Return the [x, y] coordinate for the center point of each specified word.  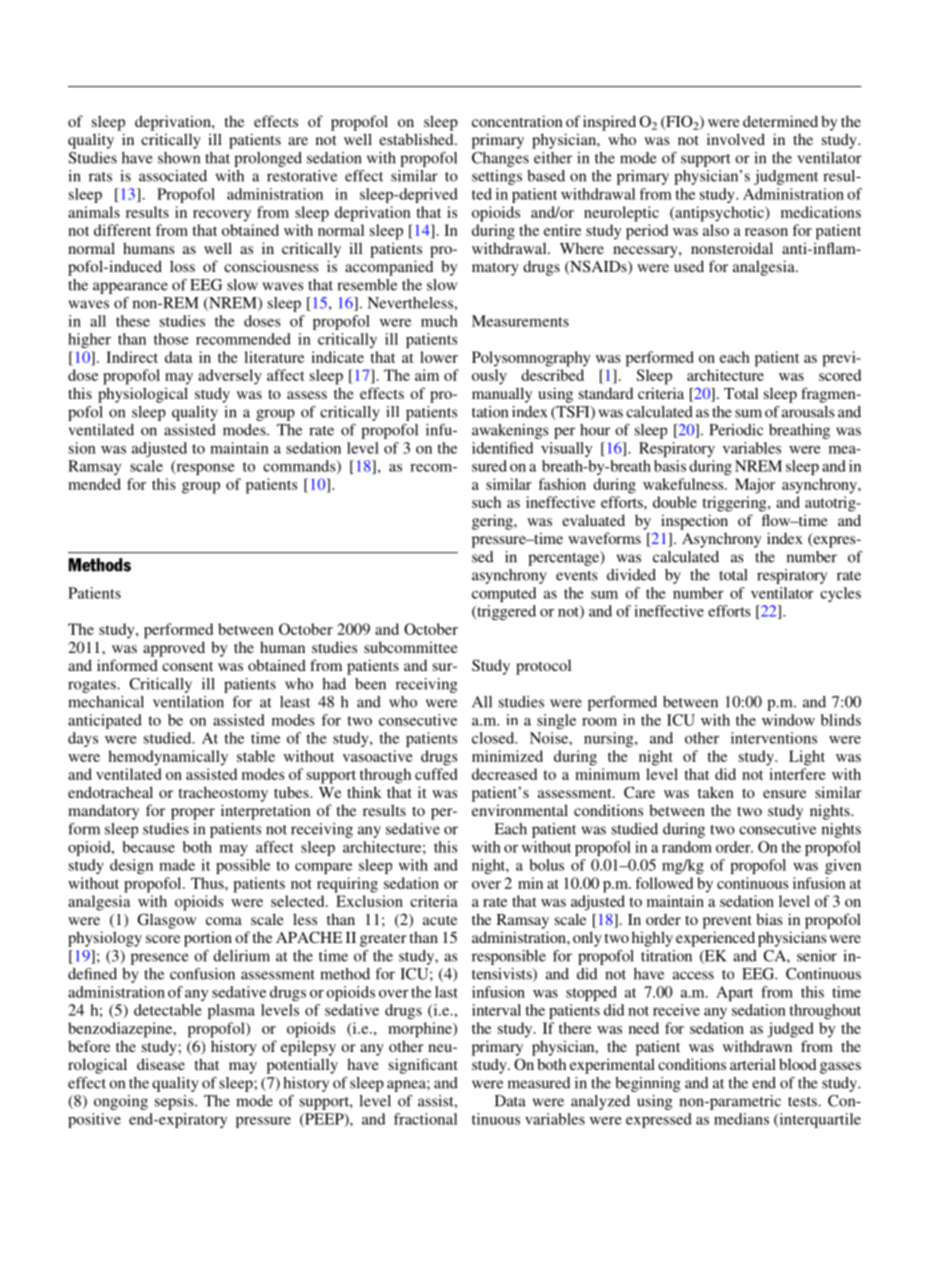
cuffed [436, 774]
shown [179, 158]
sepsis [175, 1102]
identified [502, 448]
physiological [143, 395]
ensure [784, 794]
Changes [500, 159]
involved [736, 139]
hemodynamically [168, 758]
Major [755, 486]
